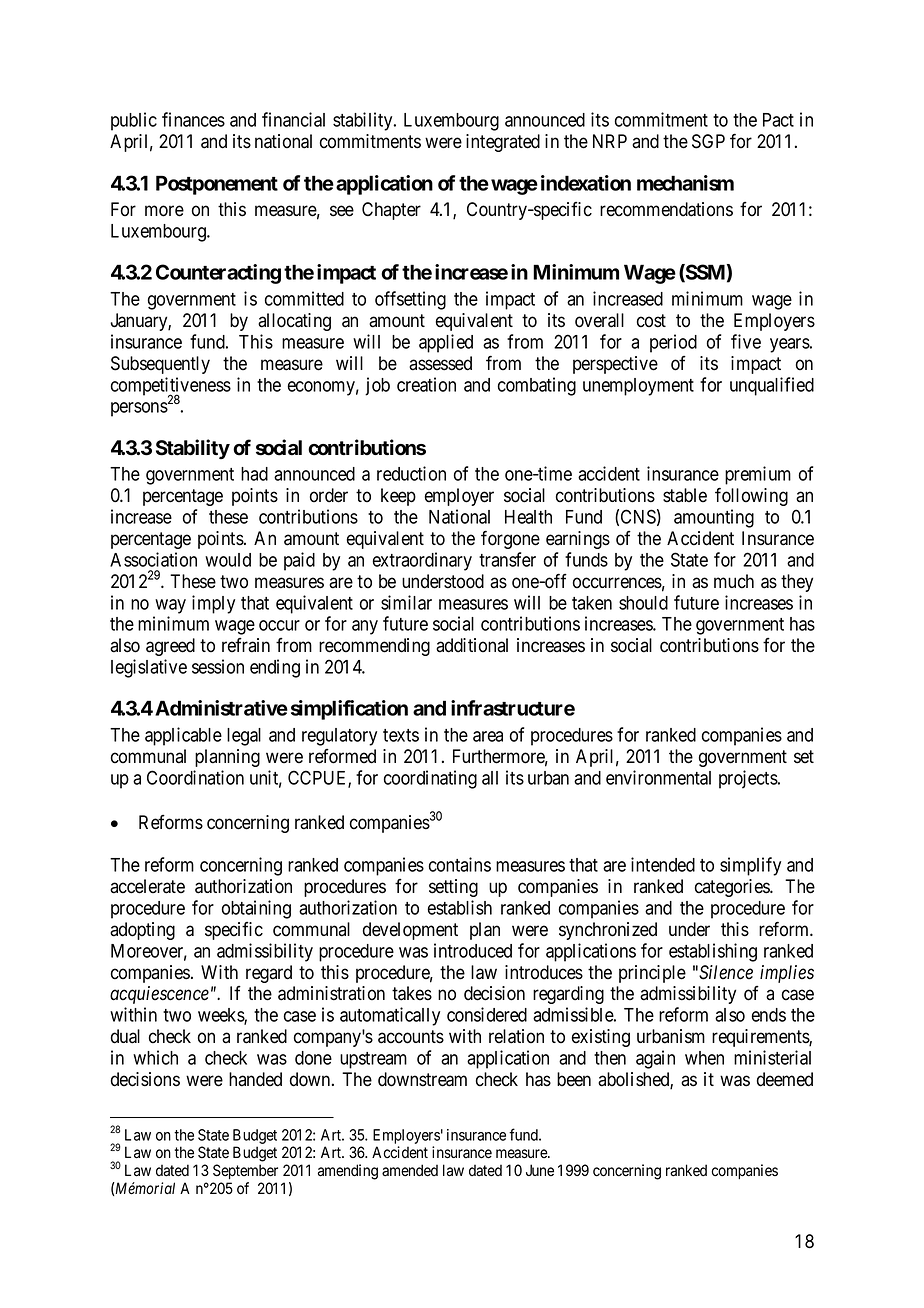 The image size is (924, 1308). I want to click on coordinating, so click(430, 779).
